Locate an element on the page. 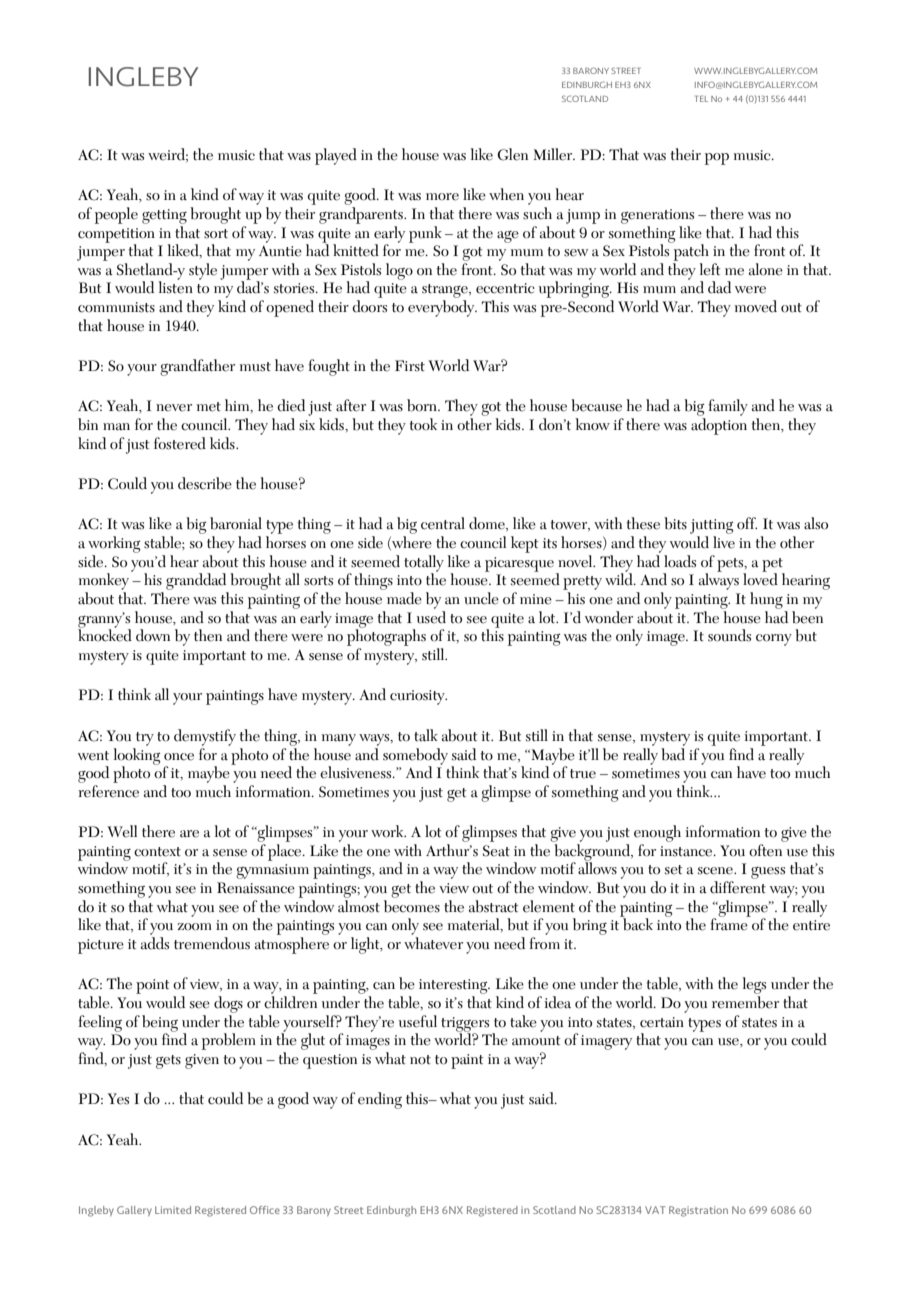 The image size is (924, 1308). Limited is located at coordinates (173, 1210).
